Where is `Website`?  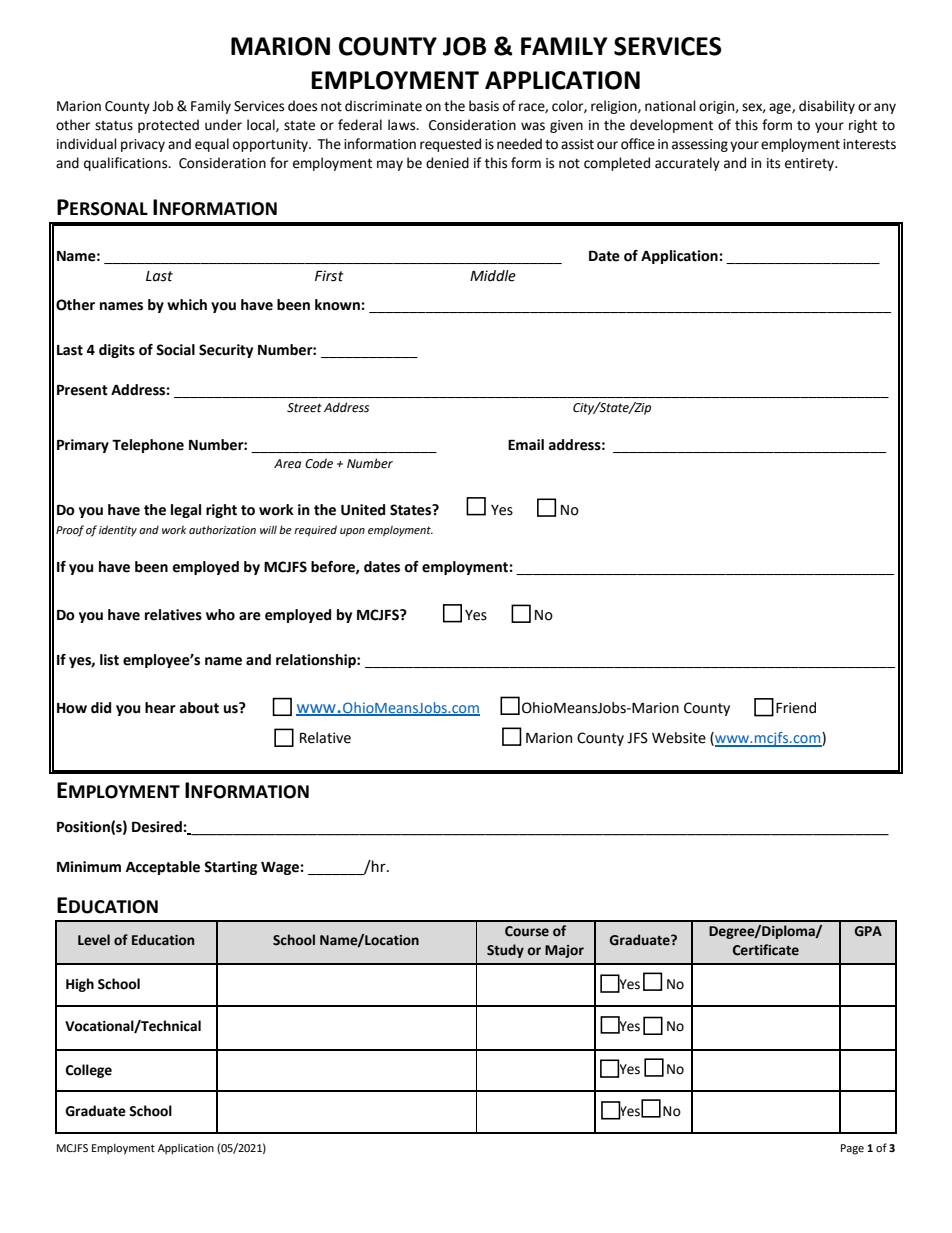
Website is located at coordinates (679, 738).
